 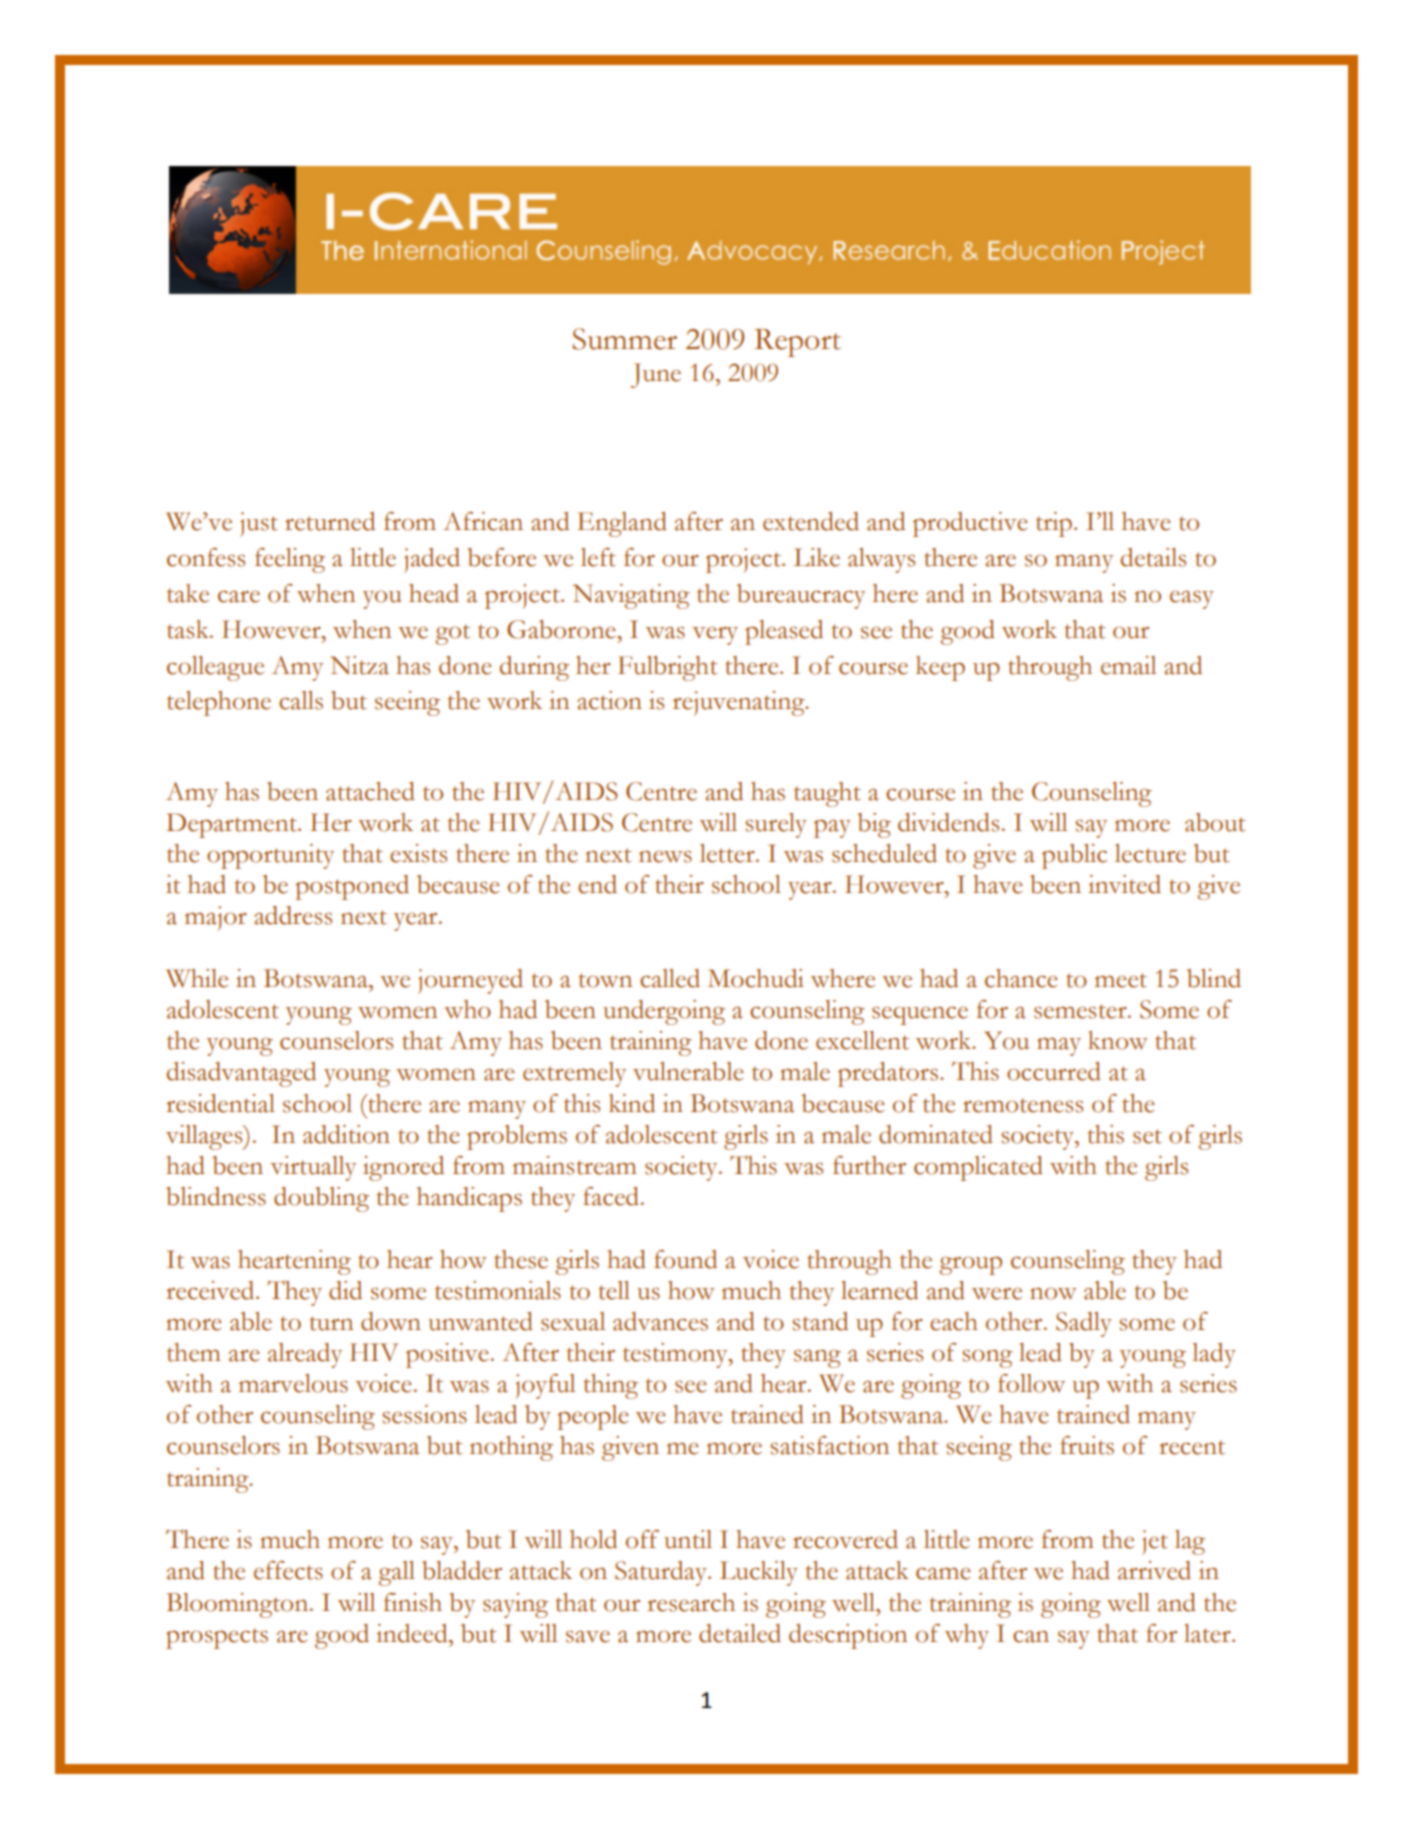 I want to click on effects, so click(x=288, y=1570).
